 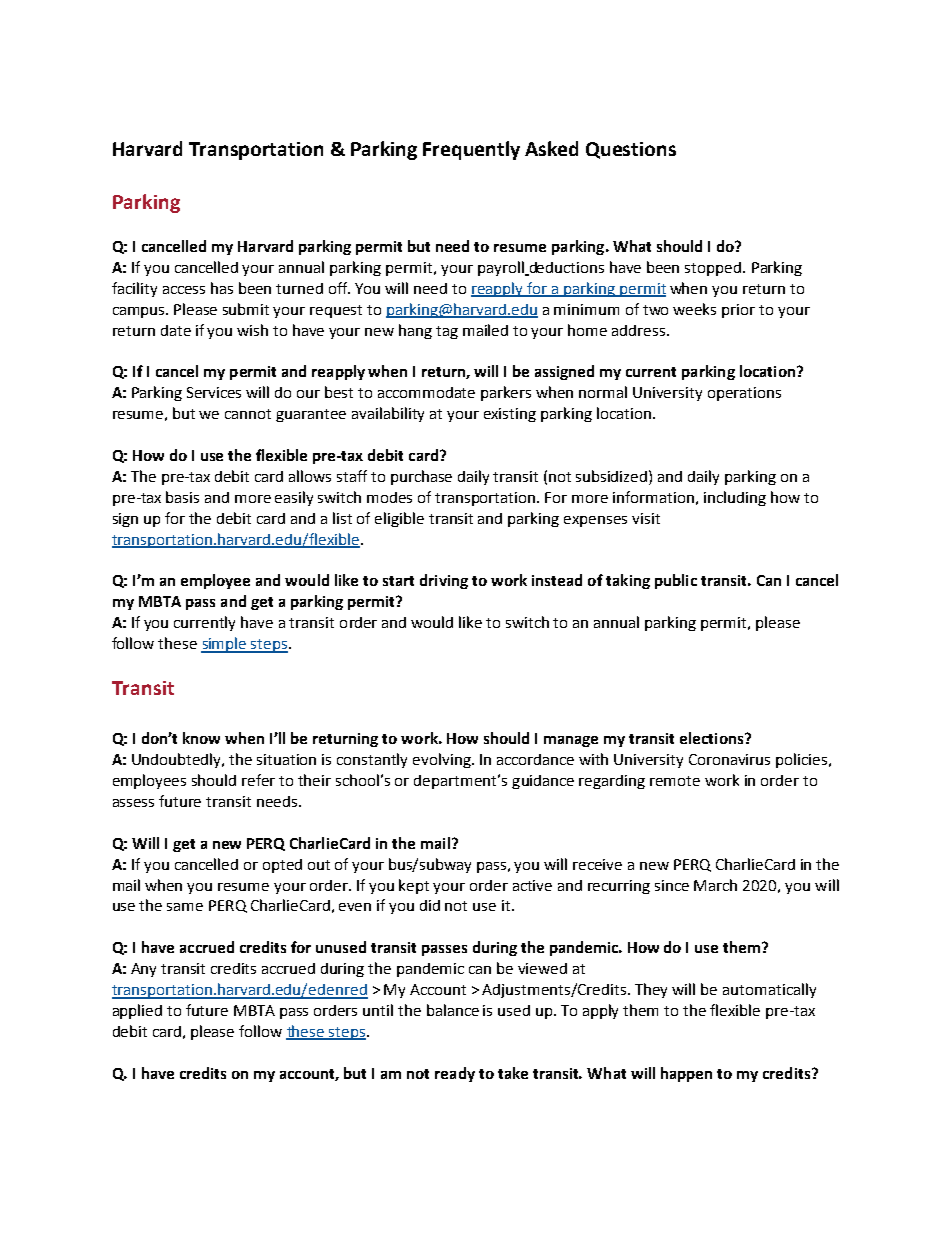 I want to click on ready, so click(x=455, y=1074).
